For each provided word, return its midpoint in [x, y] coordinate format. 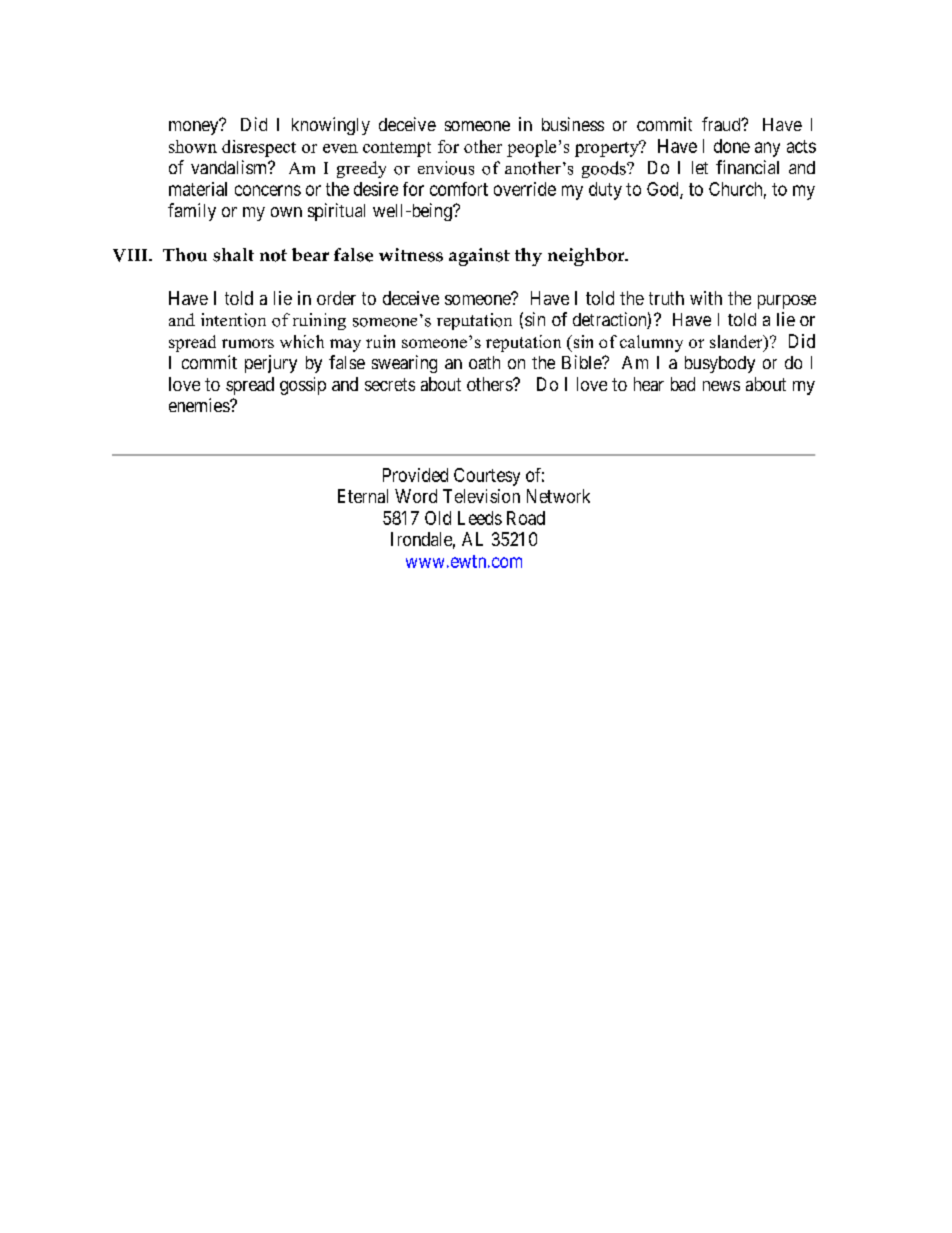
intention [233, 320]
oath [484, 362]
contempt [397, 149]
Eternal [363, 496]
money [195, 127]
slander [737, 343]
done [732, 146]
